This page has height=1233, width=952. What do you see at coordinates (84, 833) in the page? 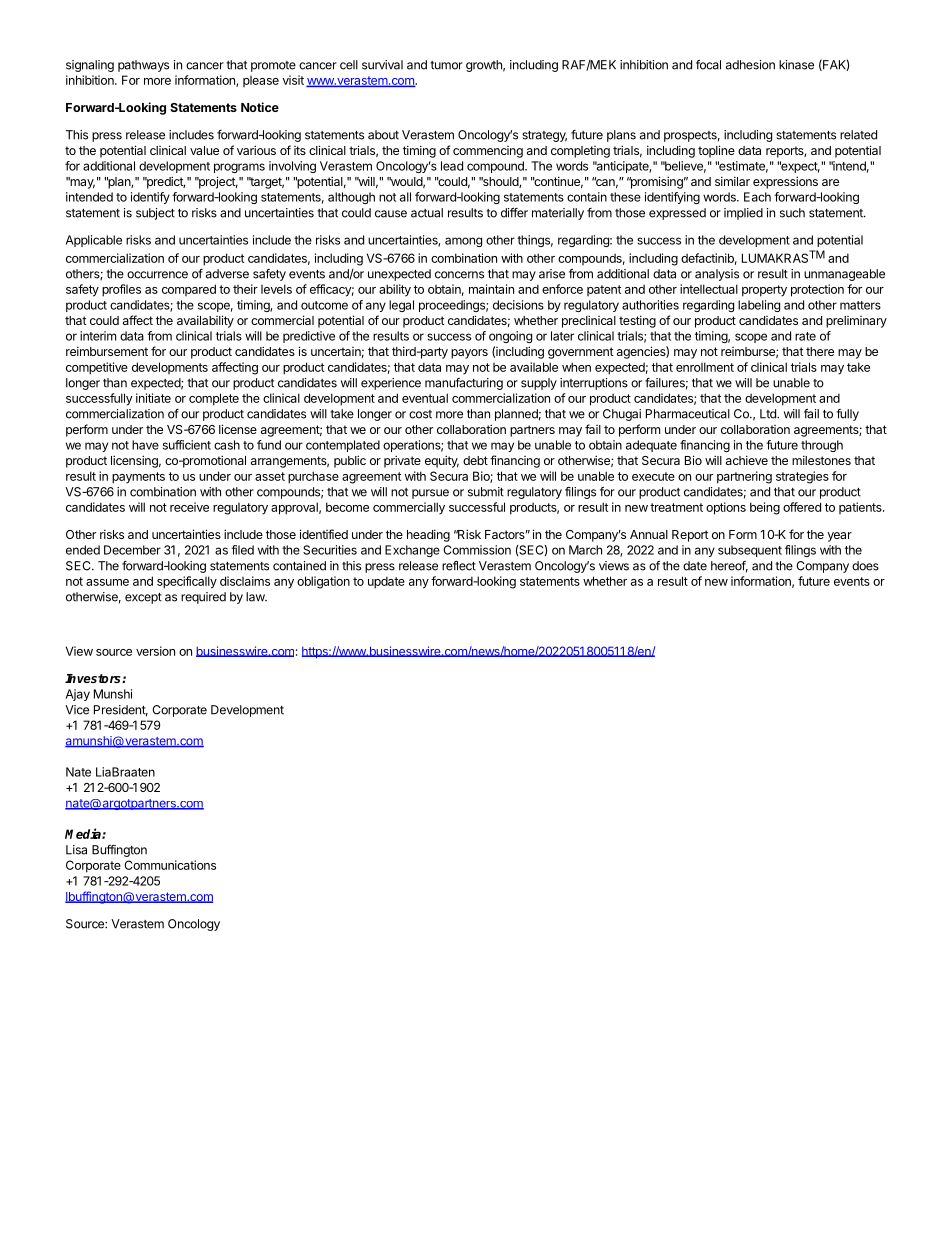
I see `Media` at bounding box center [84, 833].
